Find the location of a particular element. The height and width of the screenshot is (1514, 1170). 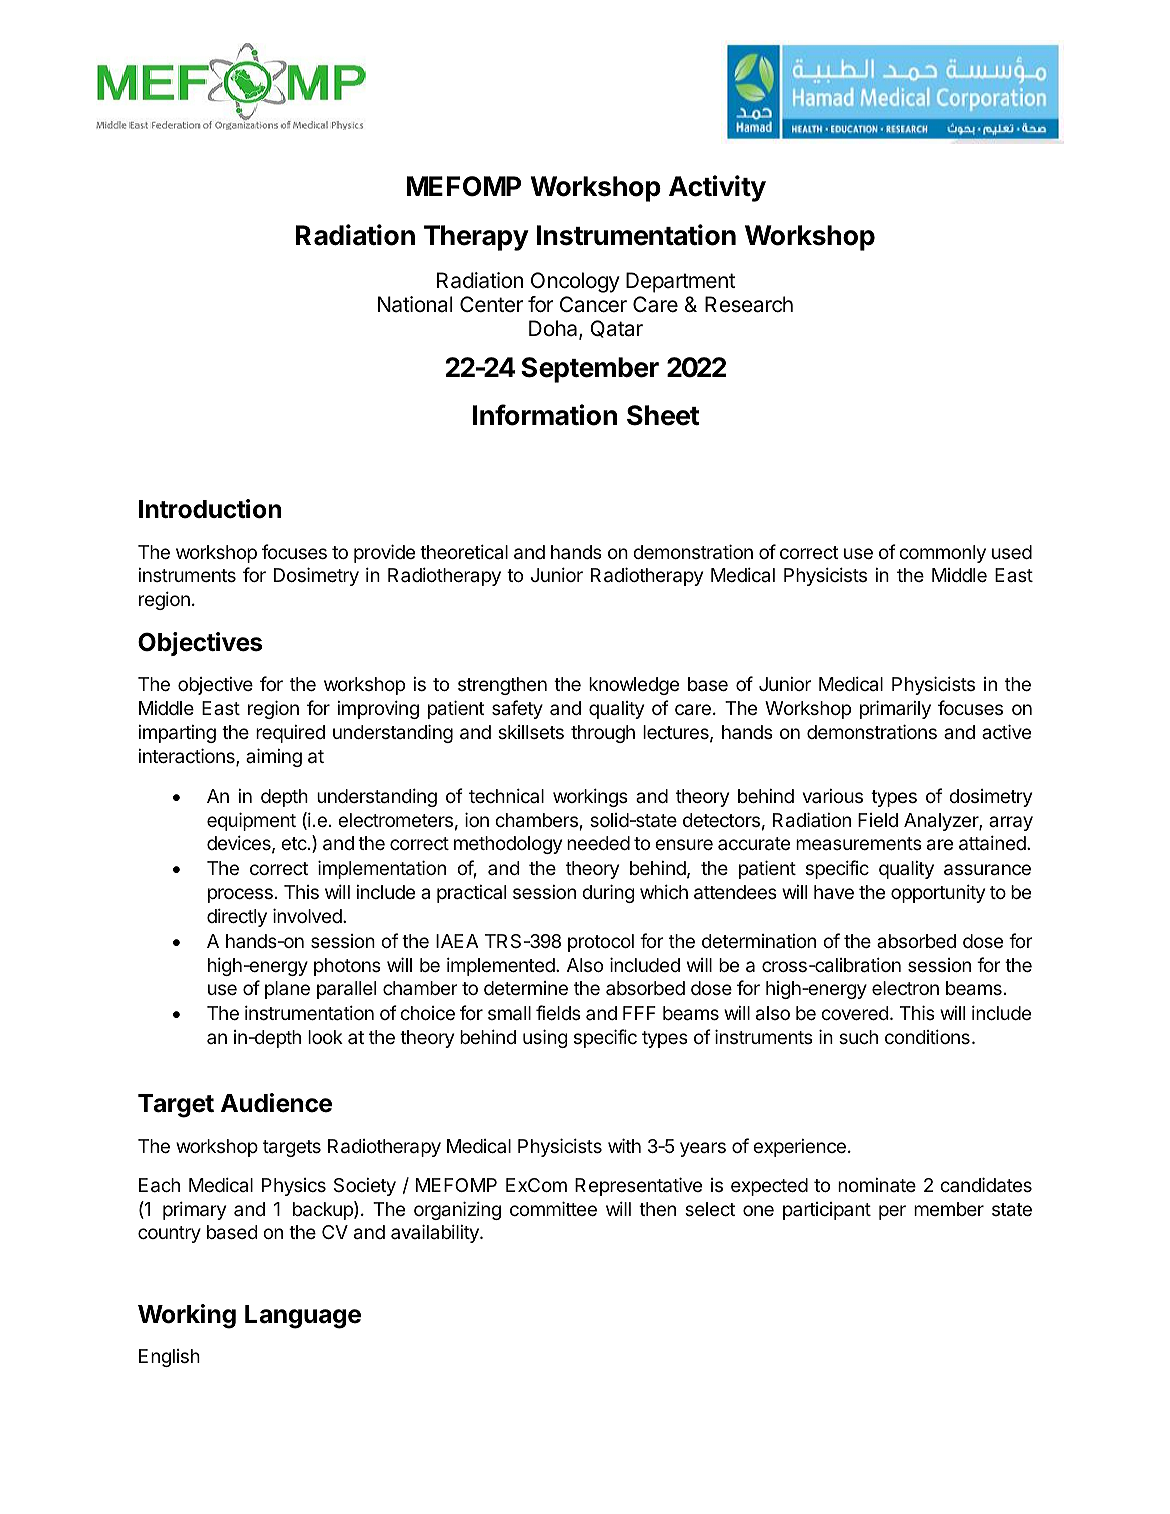

Activity is located at coordinates (717, 188).
